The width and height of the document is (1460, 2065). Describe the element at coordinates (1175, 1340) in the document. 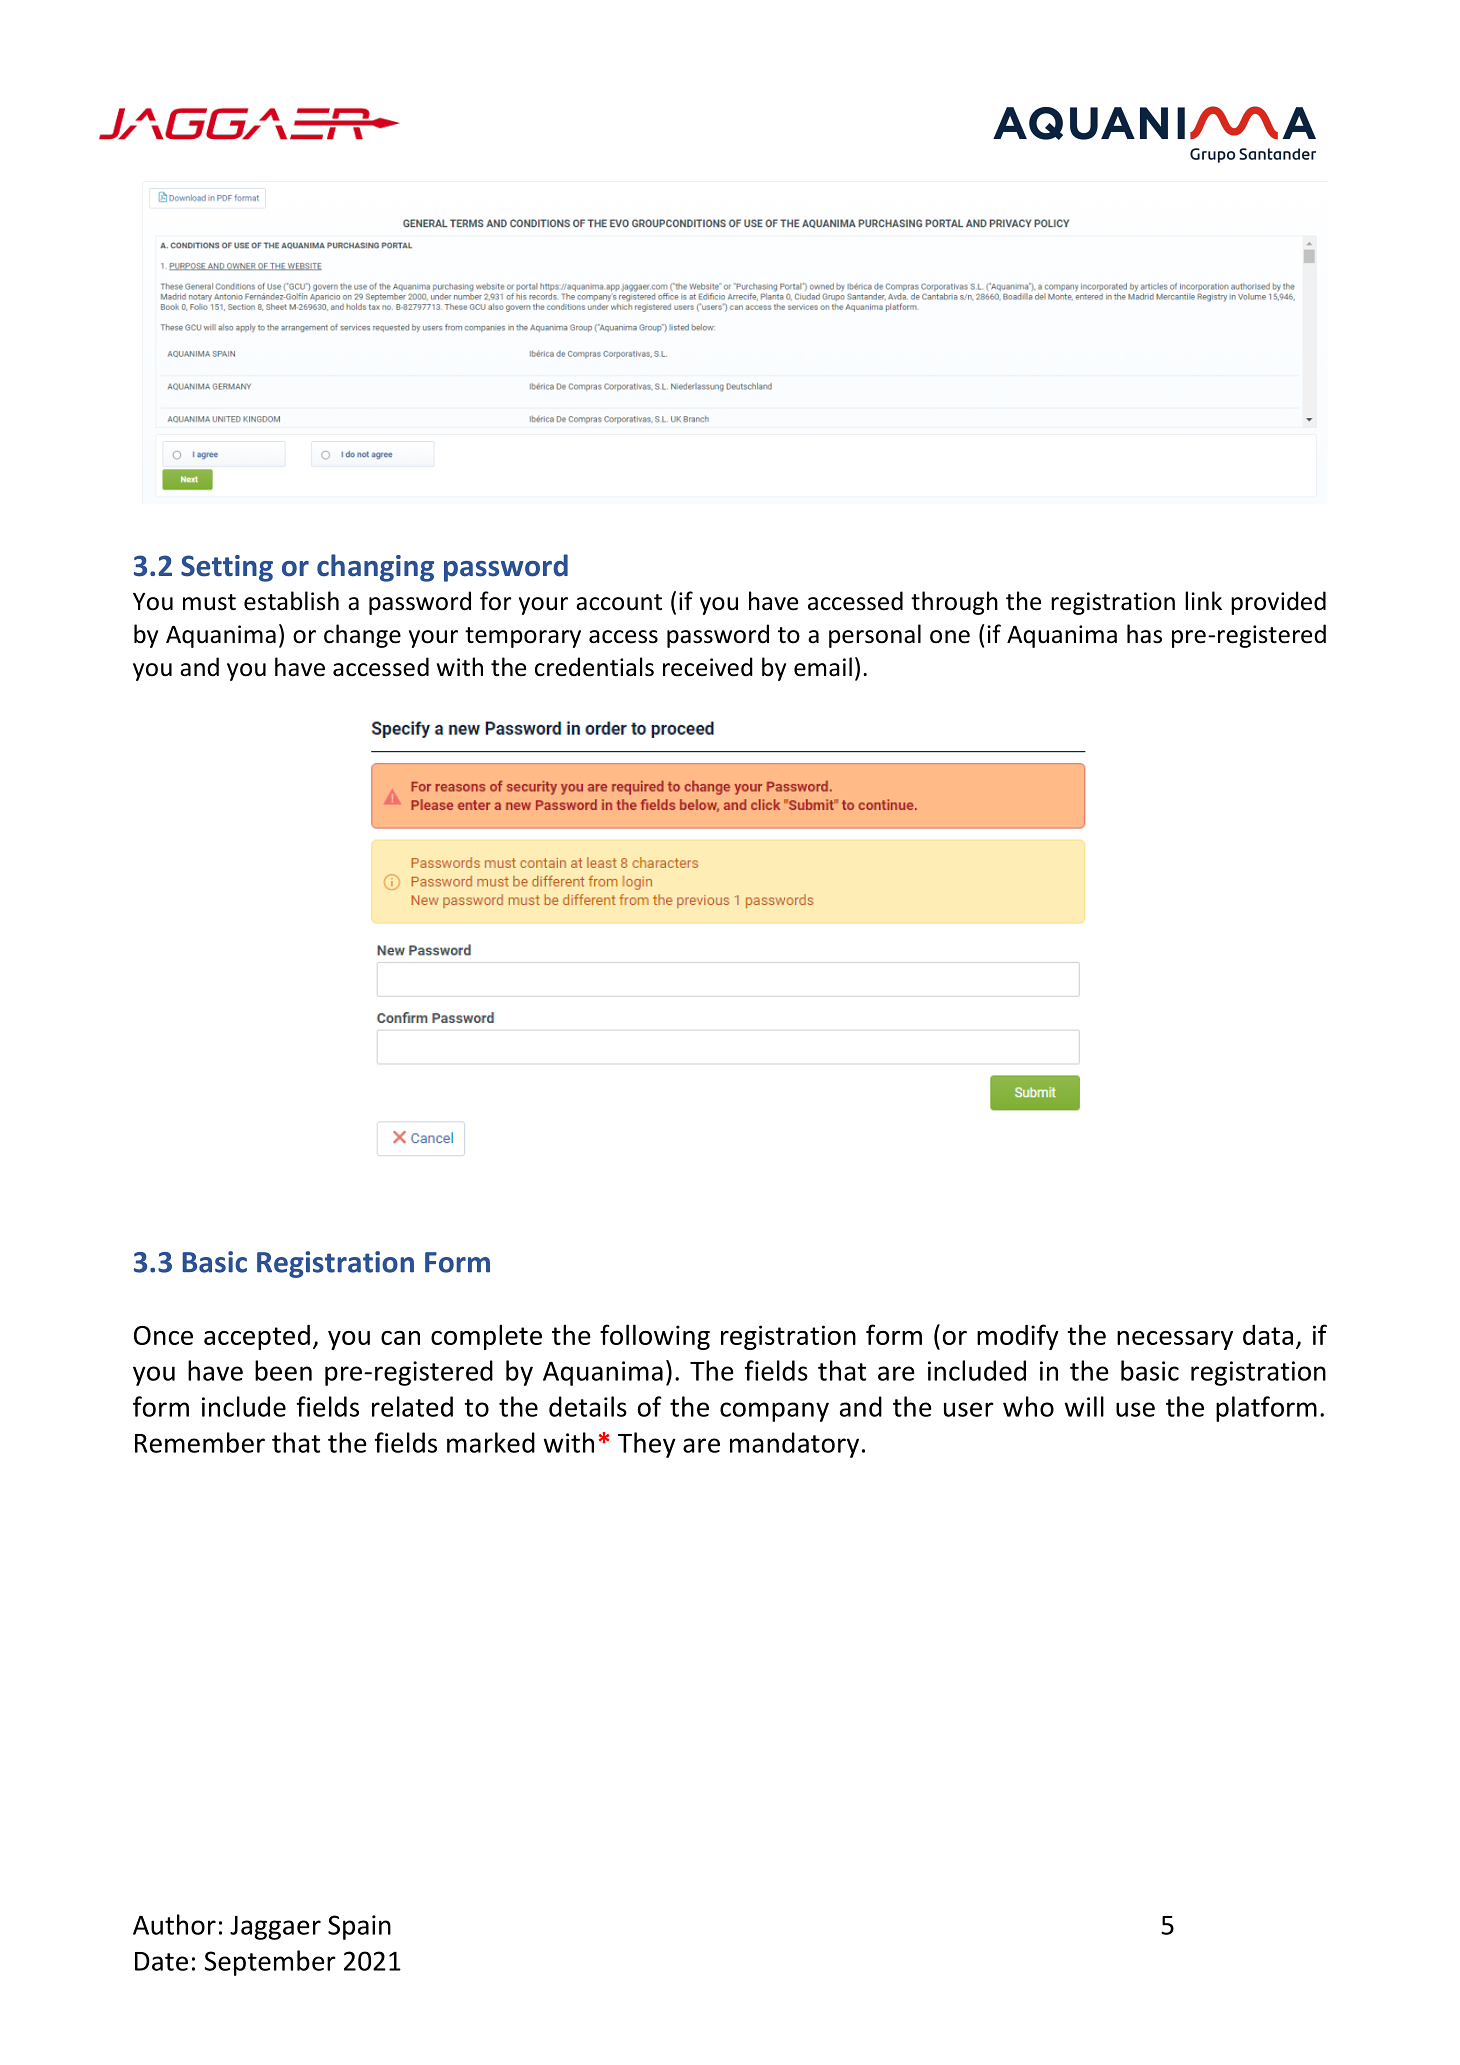

I see `necessary` at that location.
